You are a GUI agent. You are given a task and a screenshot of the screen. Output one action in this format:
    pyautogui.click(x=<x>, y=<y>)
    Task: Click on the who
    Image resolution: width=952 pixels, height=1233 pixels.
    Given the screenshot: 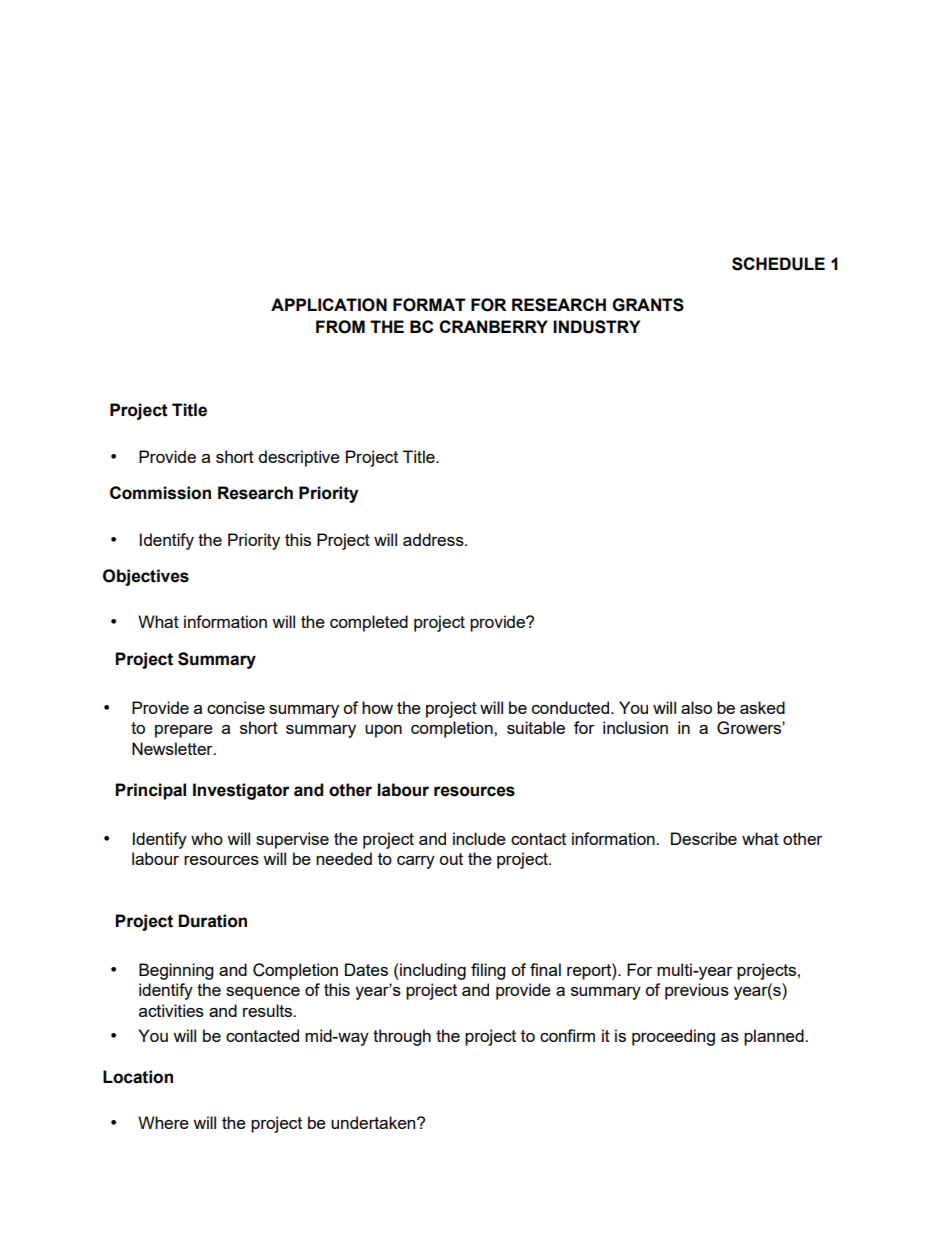 What is the action you would take?
    pyautogui.click(x=207, y=838)
